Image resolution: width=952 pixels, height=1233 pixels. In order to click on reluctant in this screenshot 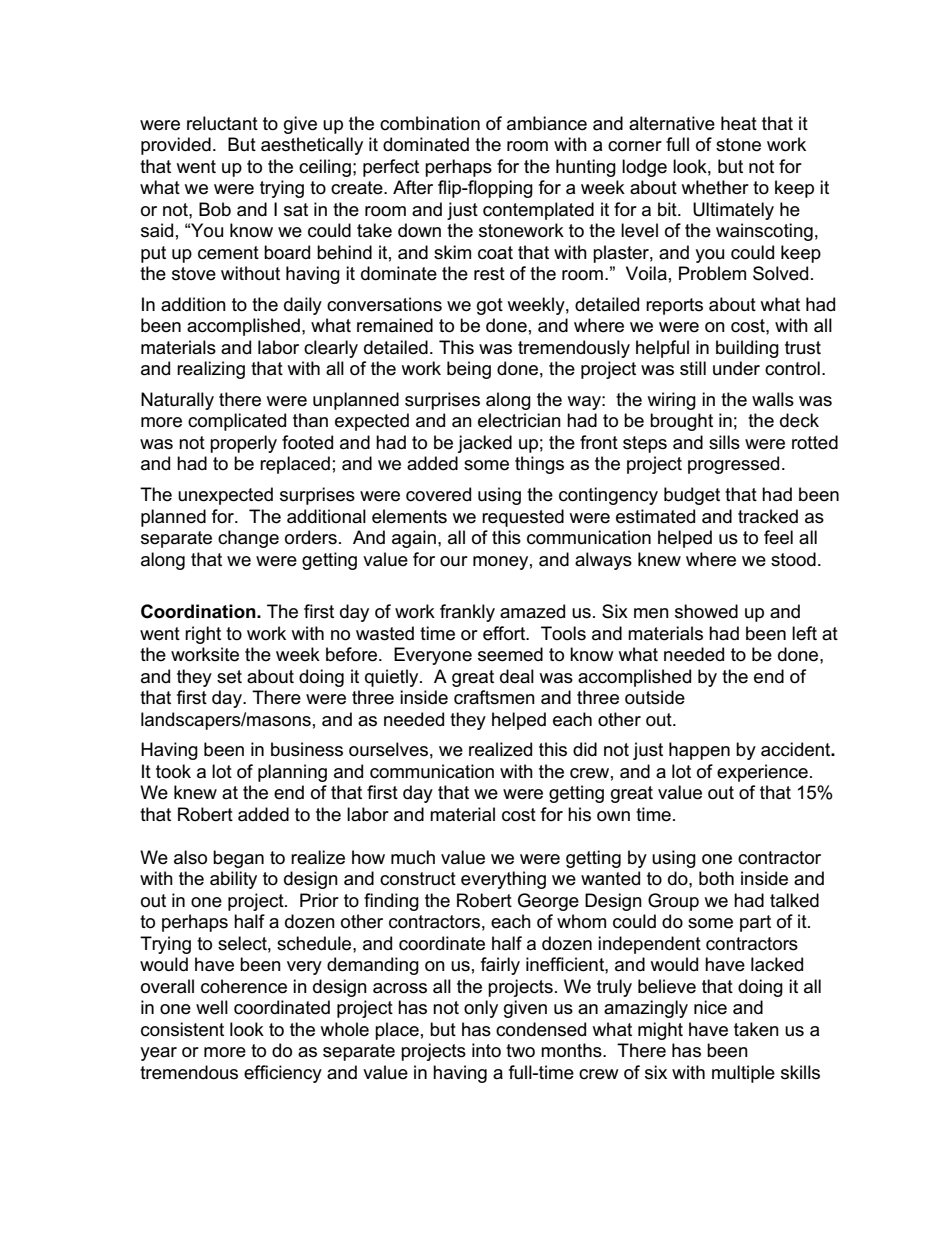, I will do `click(222, 123)`.
